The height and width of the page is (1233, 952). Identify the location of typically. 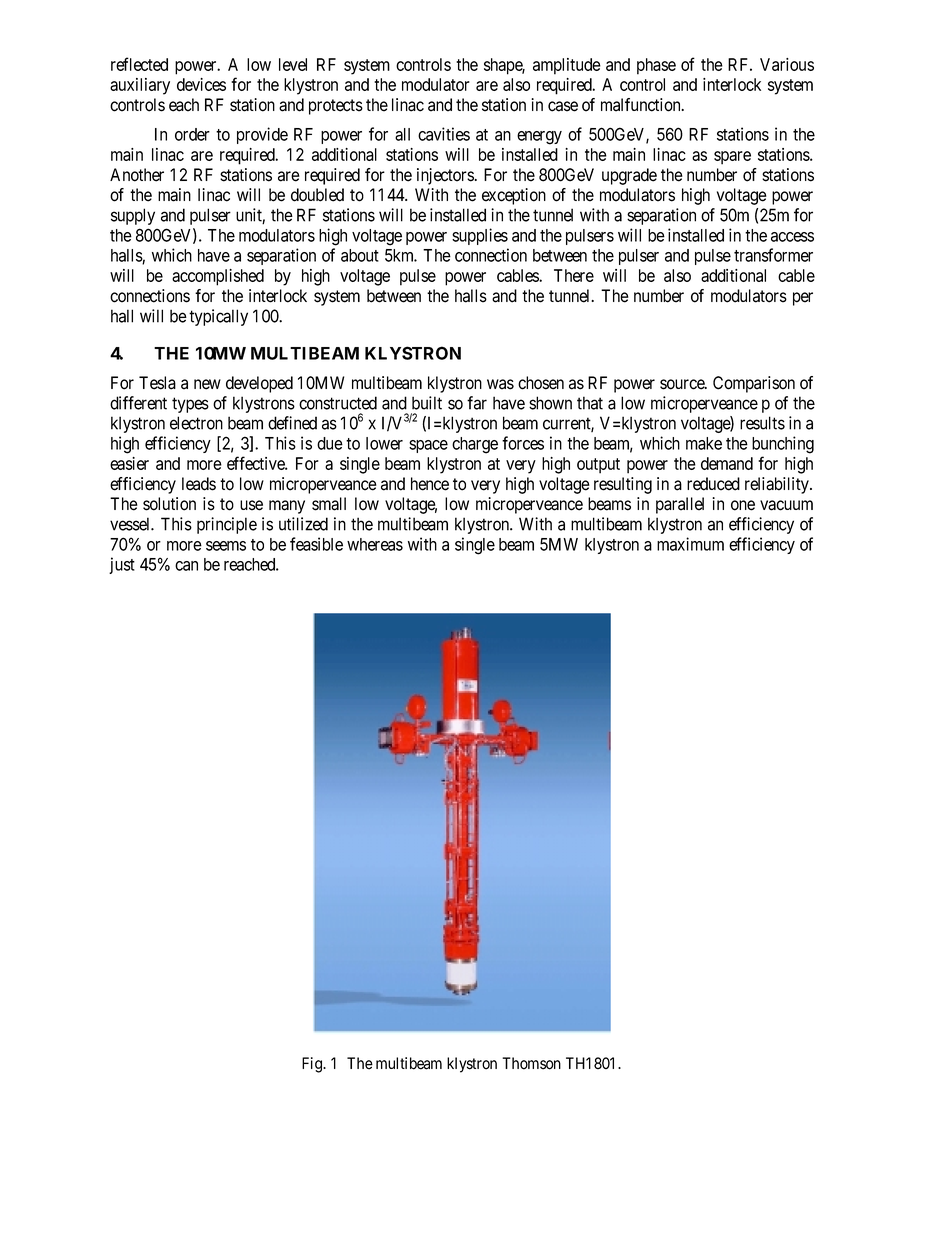
(218, 317).
